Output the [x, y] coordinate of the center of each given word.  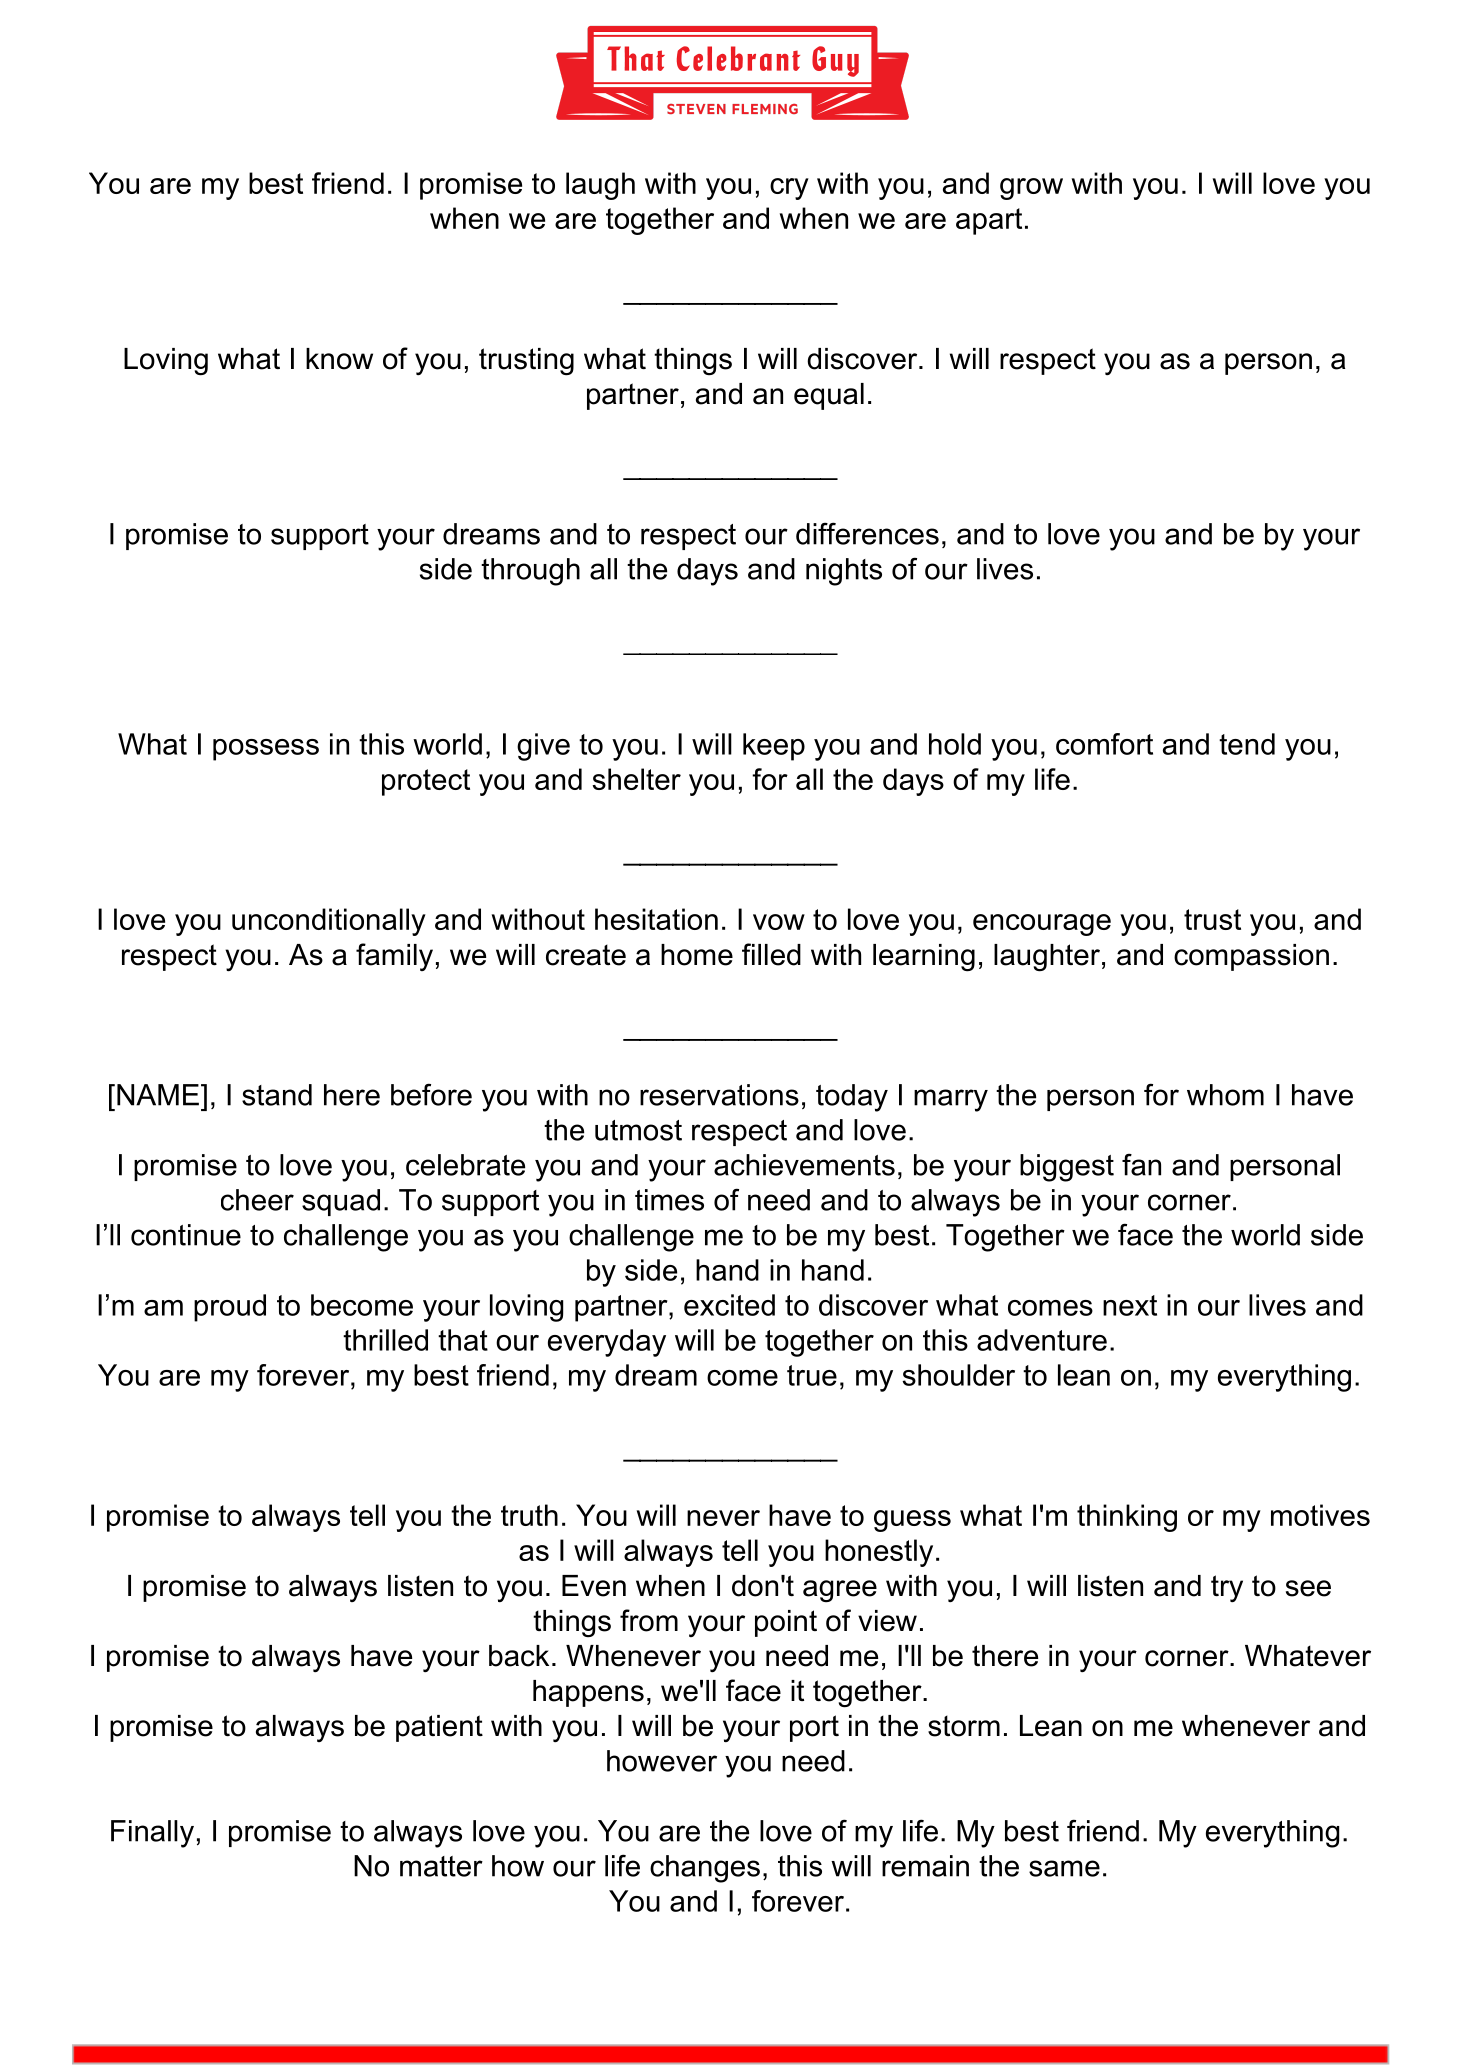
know [339, 359]
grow [1031, 189]
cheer [257, 1200]
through [530, 572]
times [669, 1200]
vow [779, 922]
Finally [152, 1834]
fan [1141, 1165]
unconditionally [329, 922]
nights [844, 572]
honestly [879, 1553]
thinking [1127, 1518]
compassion [1251, 957]
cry [789, 189]
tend [1247, 744]
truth [529, 1515]
